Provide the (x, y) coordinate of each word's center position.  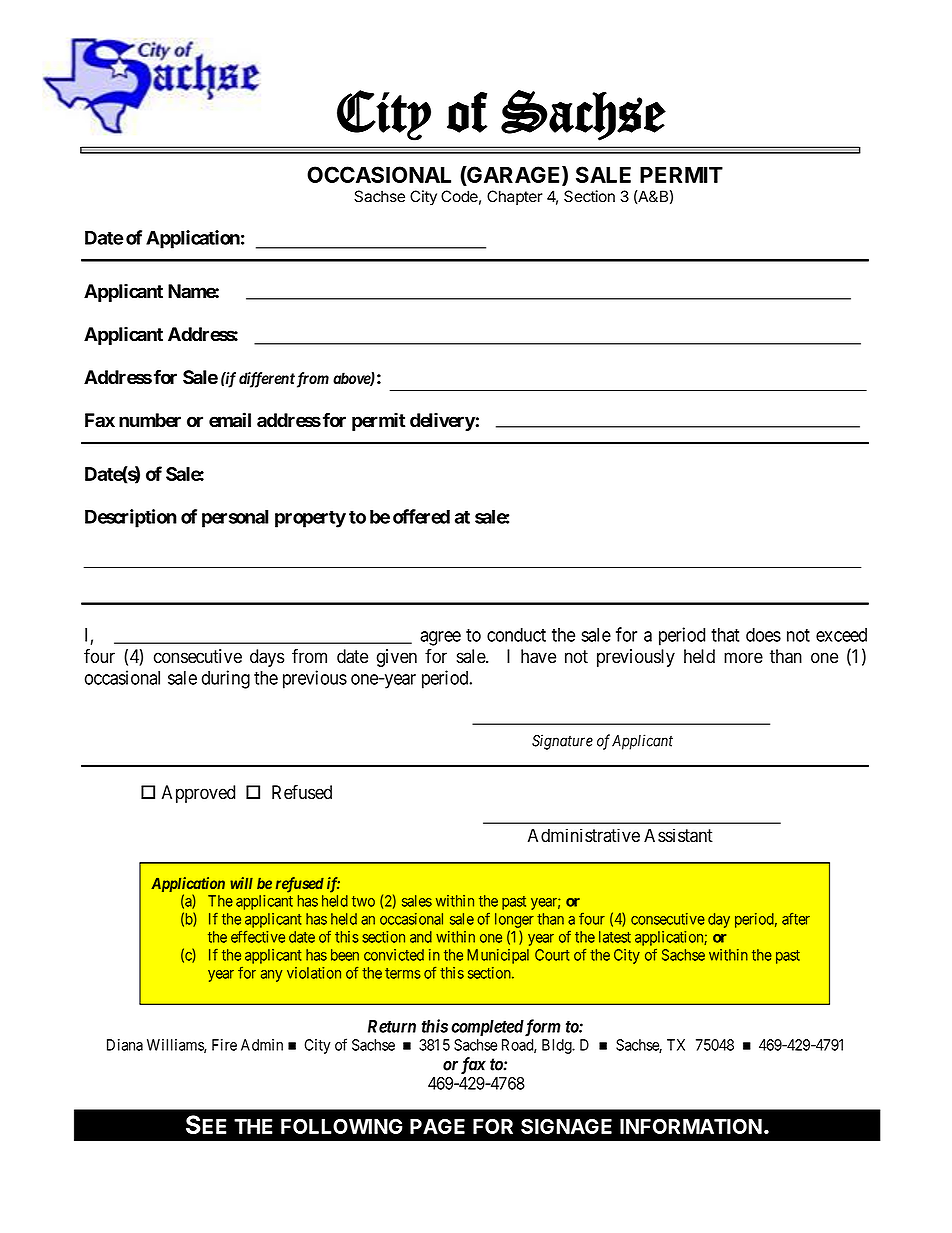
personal (235, 519)
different (267, 380)
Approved (198, 794)
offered (421, 516)
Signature (562, 742)
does (763, 635)
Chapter (515, 197)
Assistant (678, 836)
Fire (224, 1045)
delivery (443, 421)
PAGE (437, 1126)
